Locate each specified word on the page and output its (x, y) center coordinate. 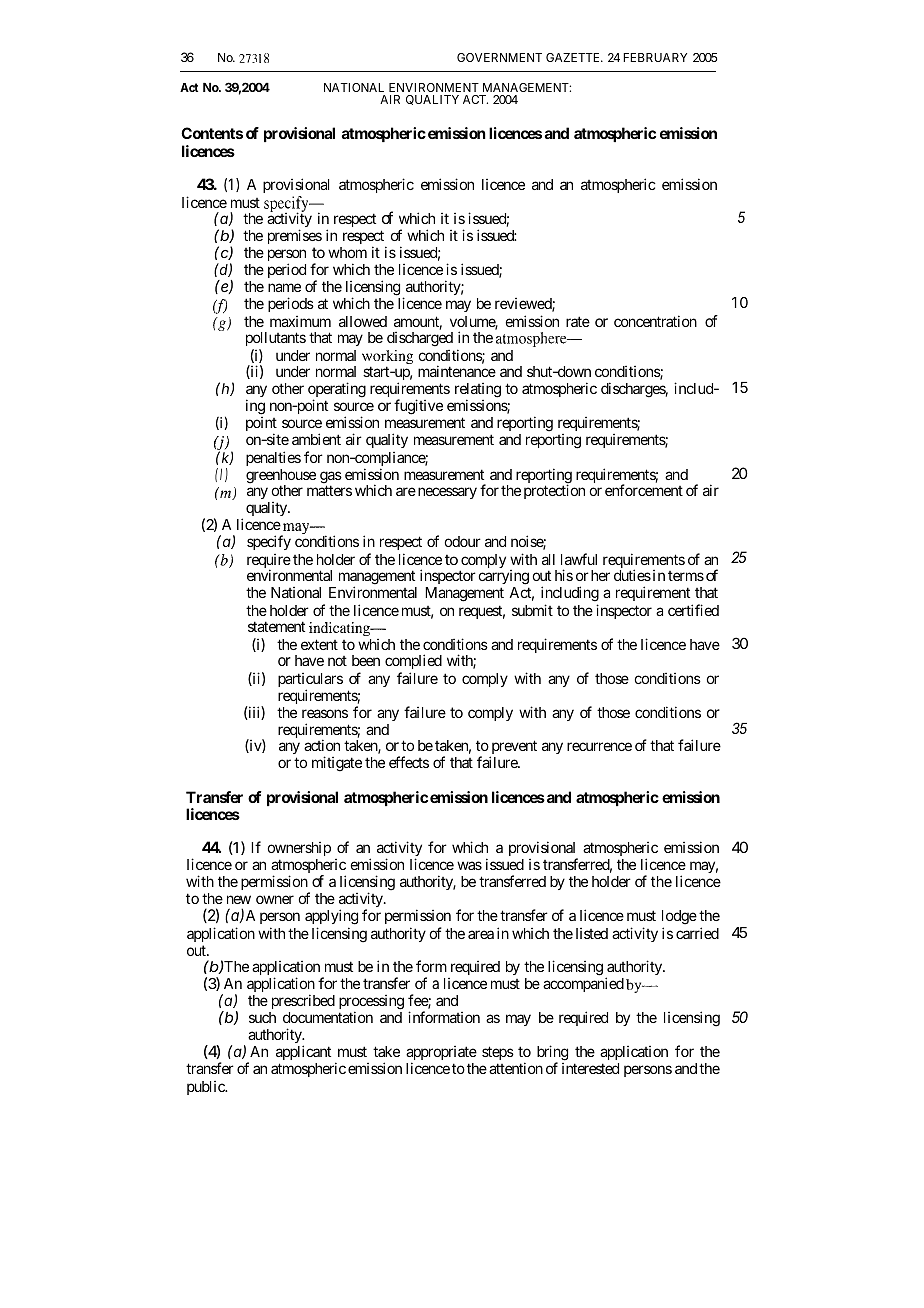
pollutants (276, 341)
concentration (655, 321)
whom (347, 252)
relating (478, 391)
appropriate (441, 1054)
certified (693, 610)
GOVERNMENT (499, 57)
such (262, 1017)
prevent (513, 749)
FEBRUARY (655, 57)
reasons (325, 713)
